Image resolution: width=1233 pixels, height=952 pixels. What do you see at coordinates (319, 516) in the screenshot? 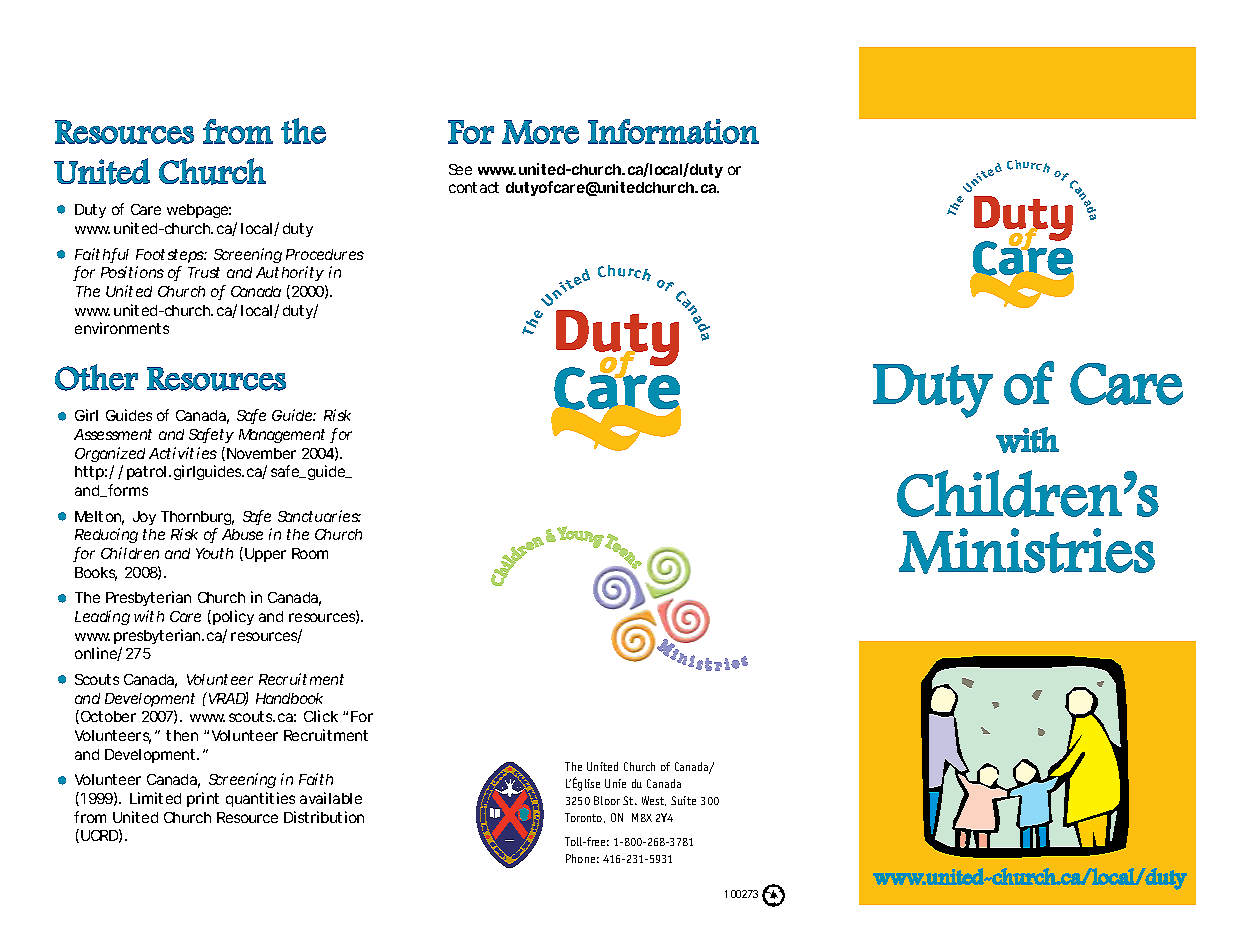
I see `Sanctuaries` at bounding box center [319, 516].
